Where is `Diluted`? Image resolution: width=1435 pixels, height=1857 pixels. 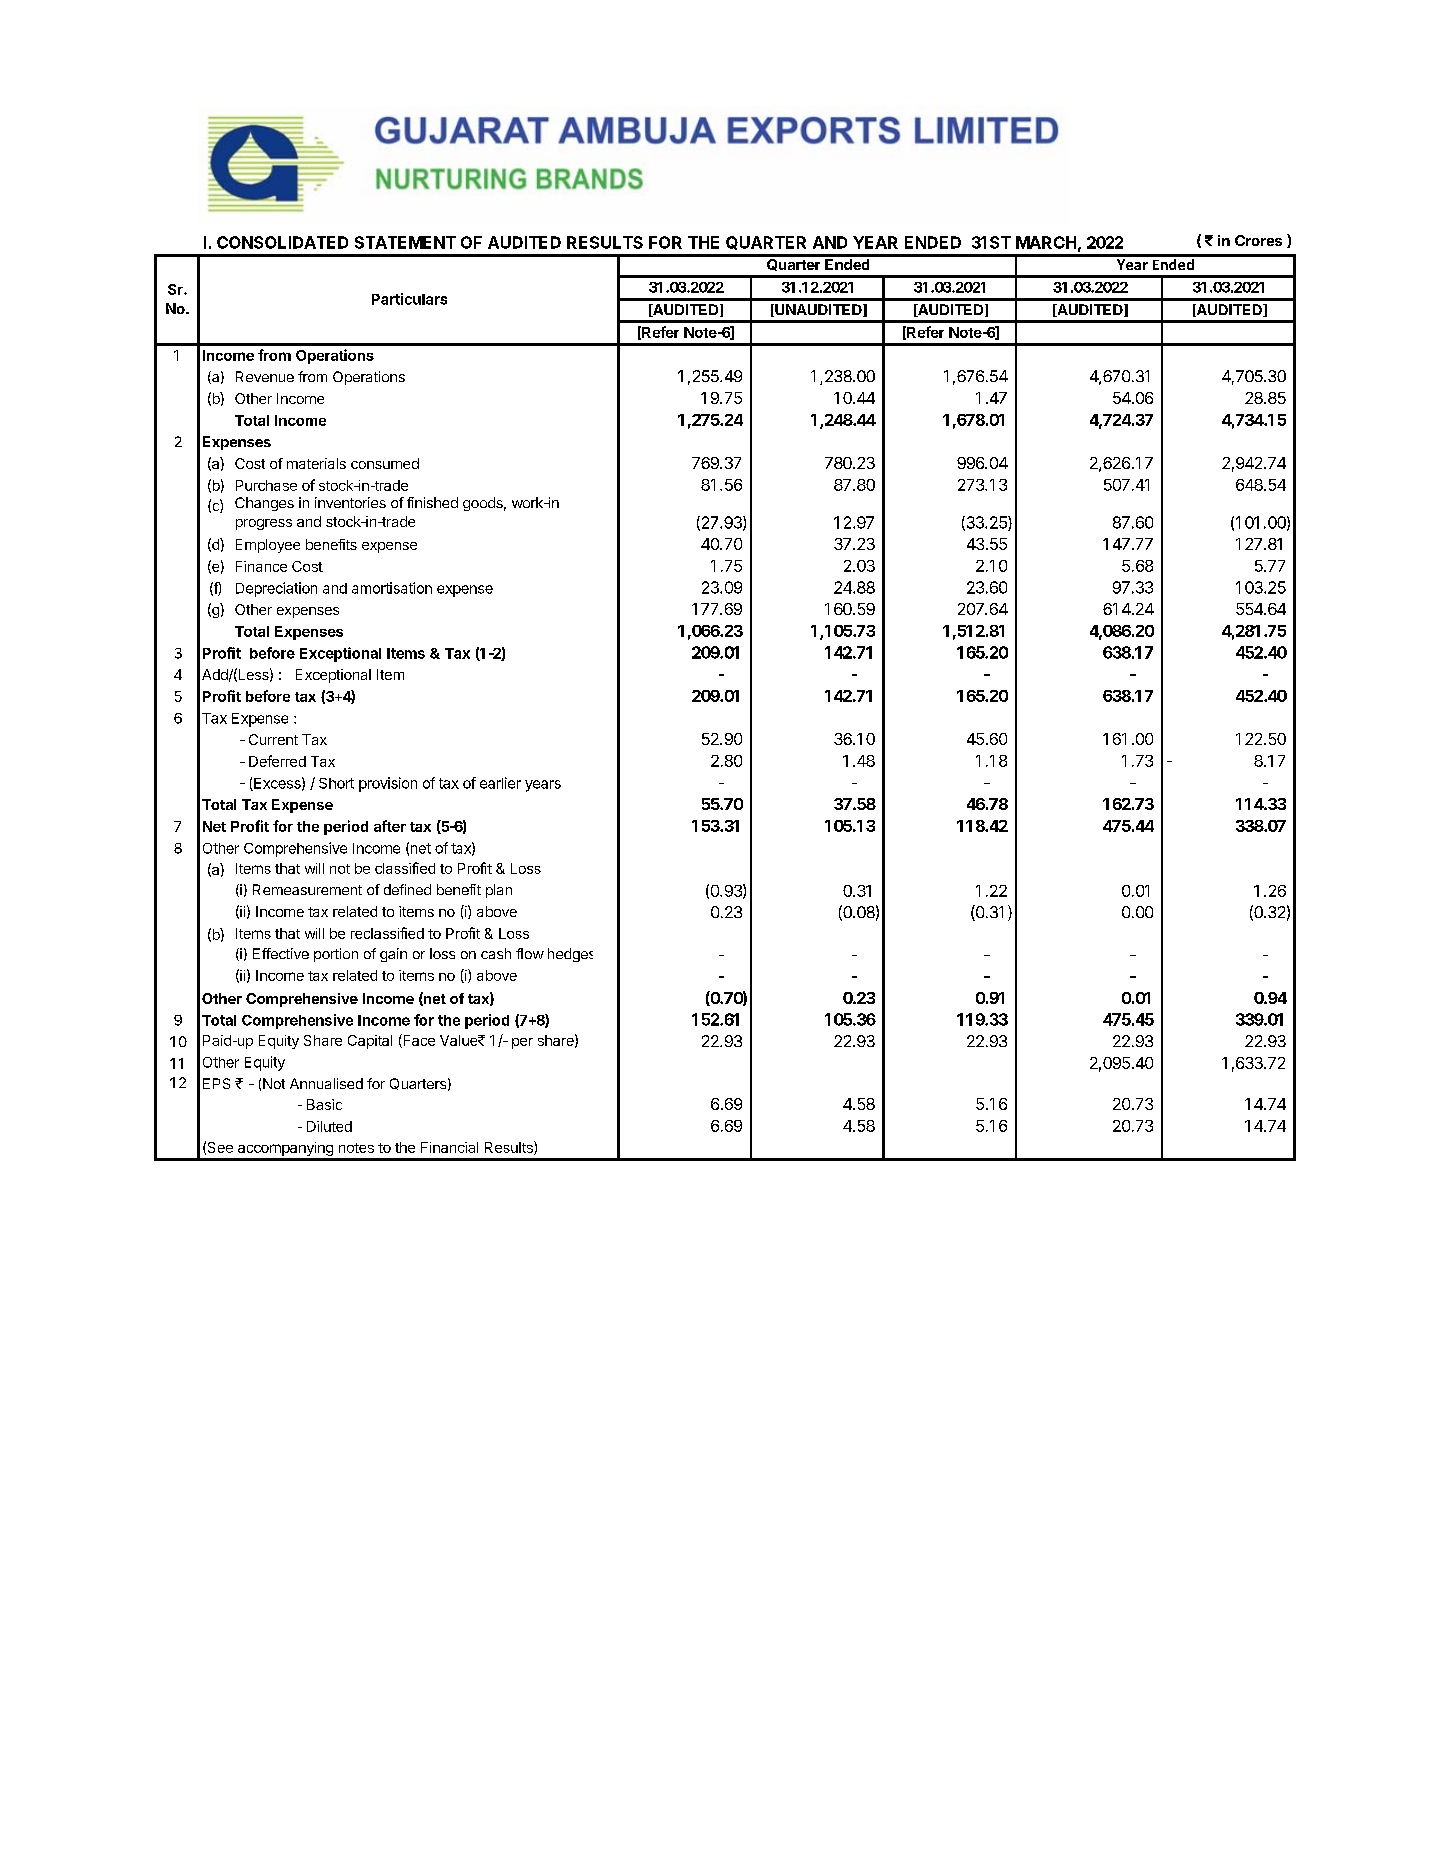 Diluted is located at coordinates (329, 1126).
